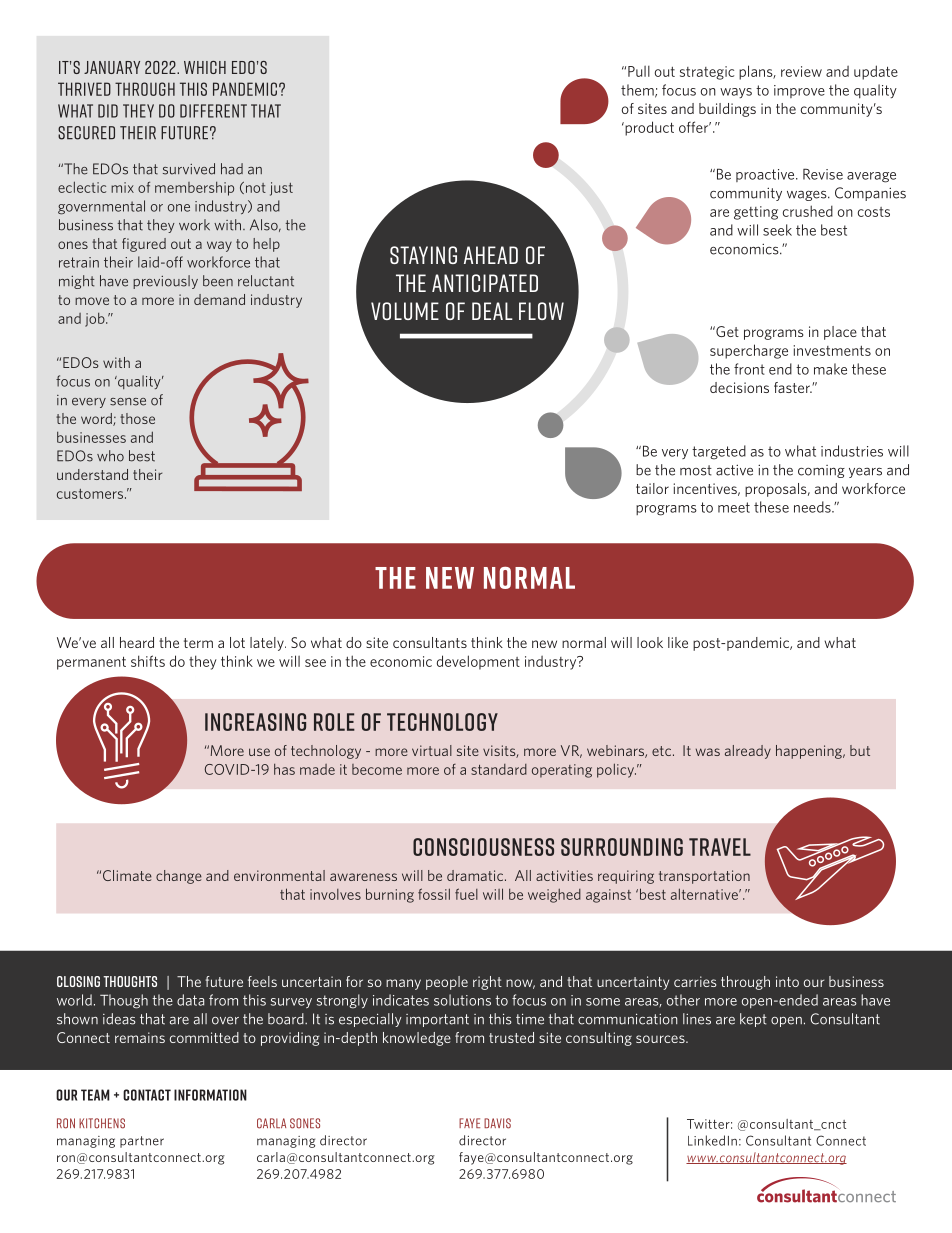  I want to click on improve, so click(799, 91).
